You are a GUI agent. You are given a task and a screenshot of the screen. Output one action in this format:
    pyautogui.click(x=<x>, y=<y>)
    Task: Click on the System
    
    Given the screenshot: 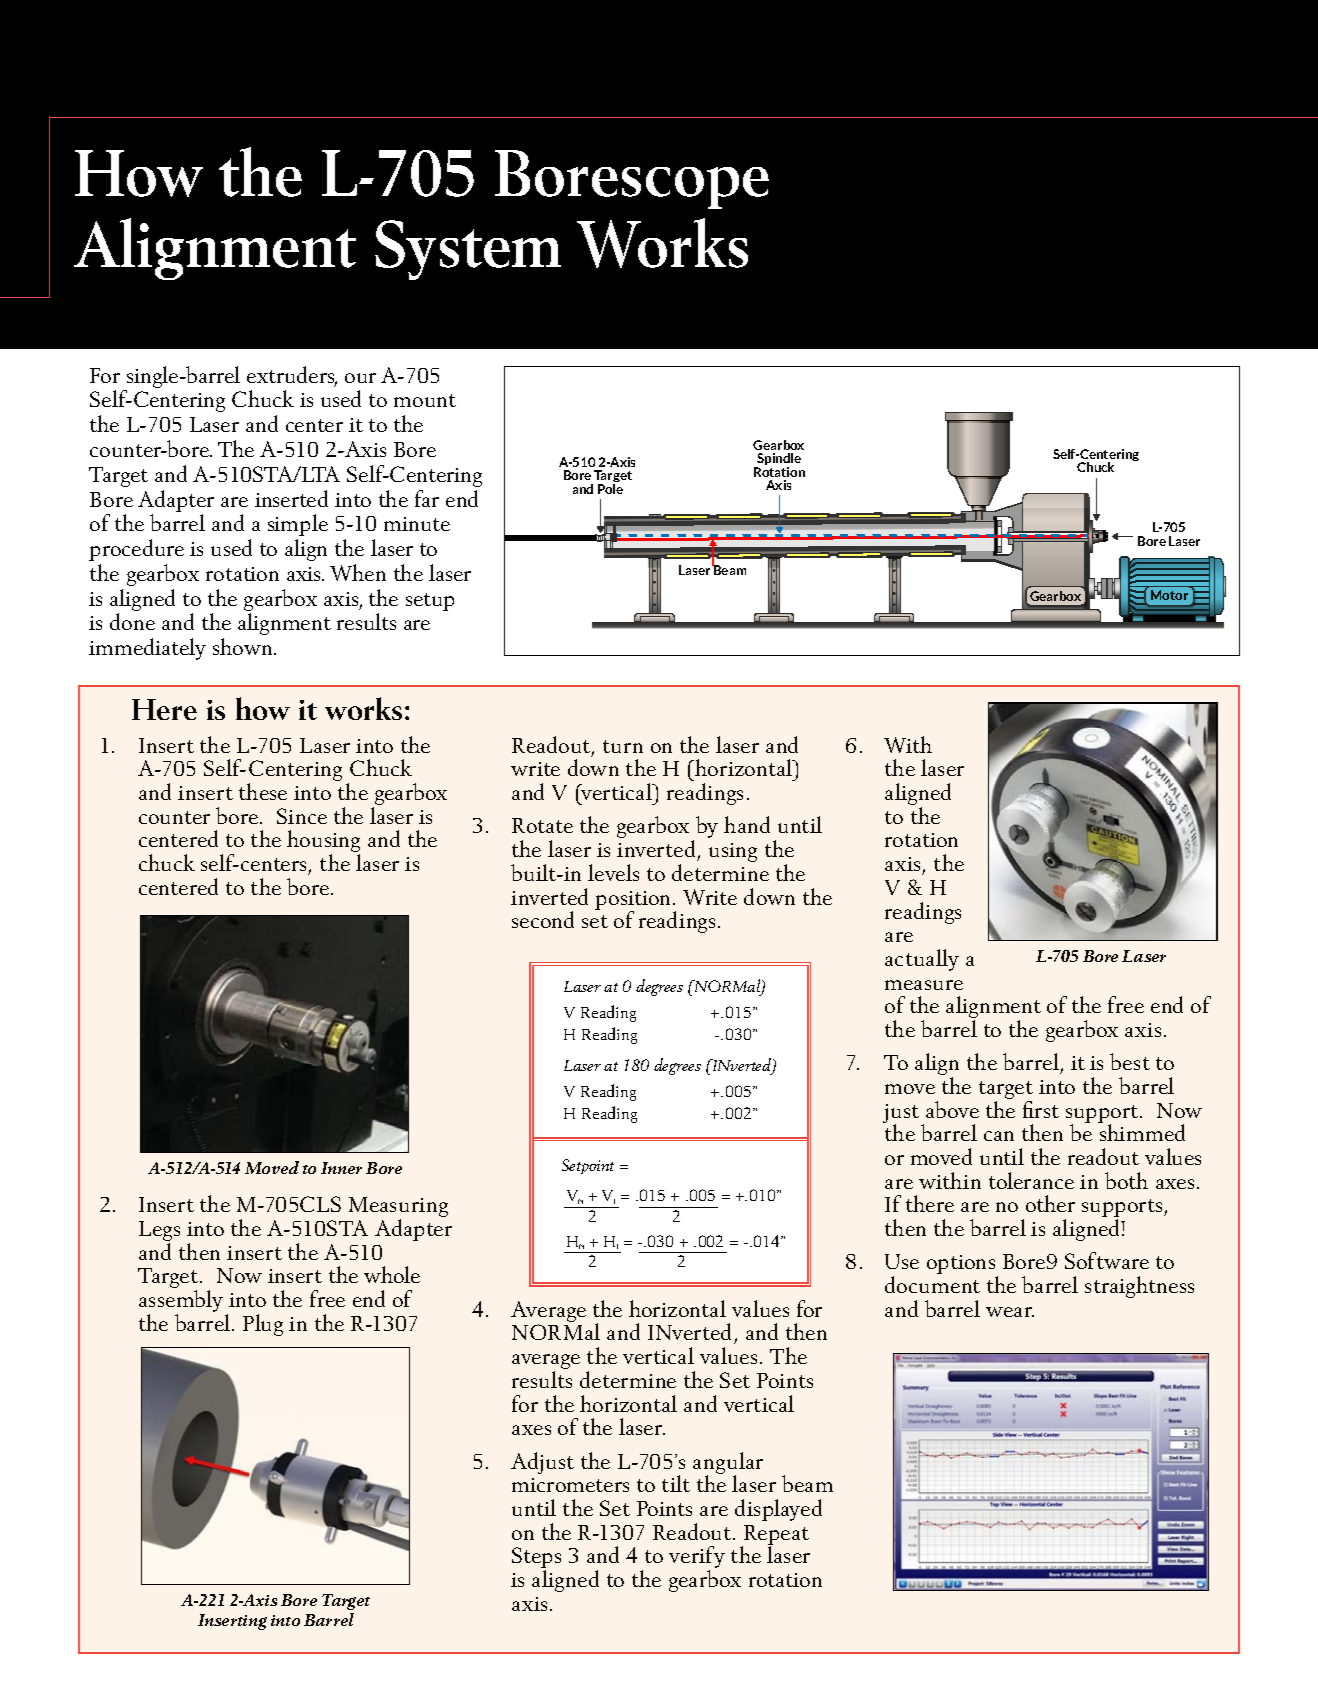 What is the action you would take?
    pyautogui.click(x=468, y=250)
